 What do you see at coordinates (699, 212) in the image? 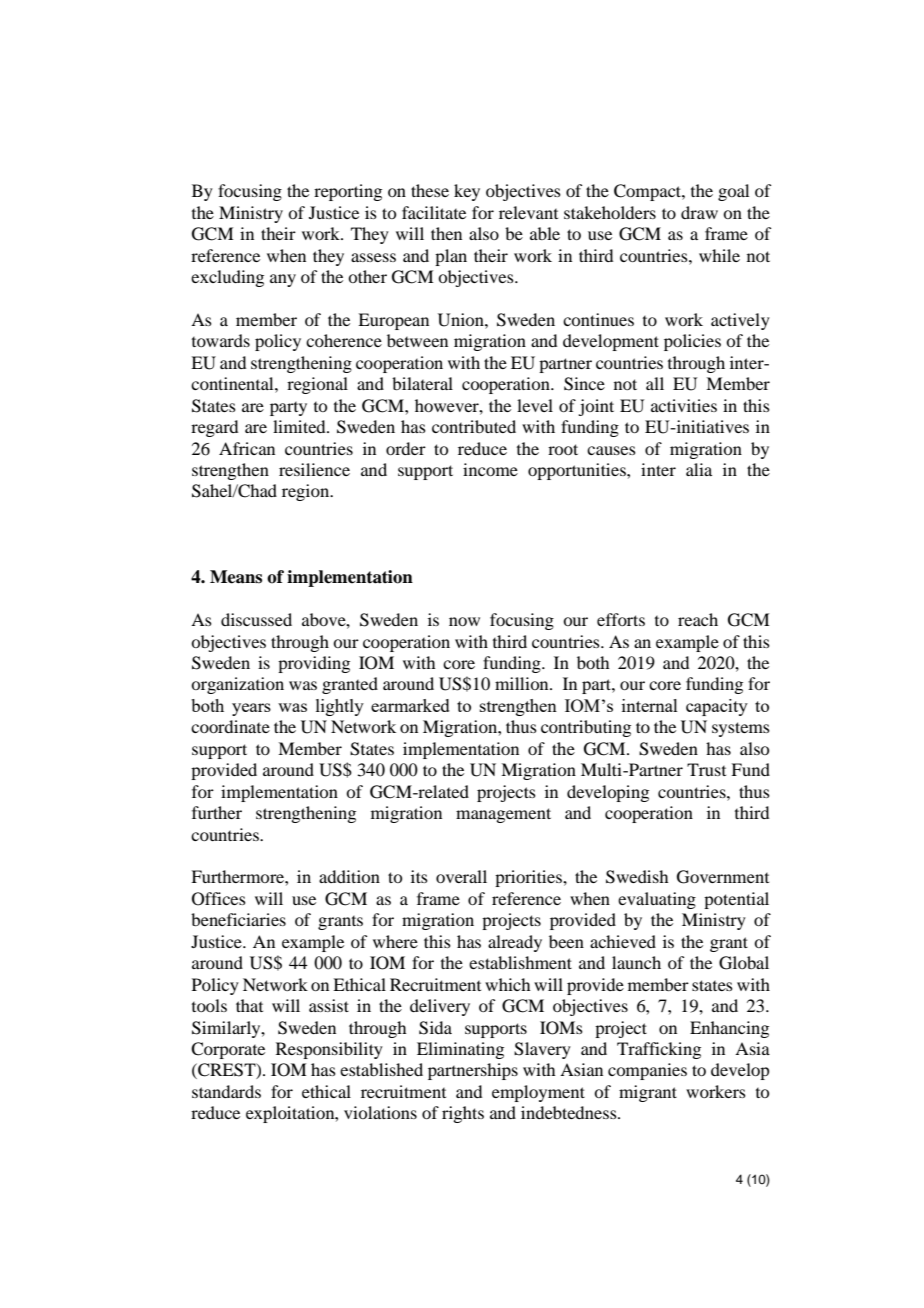
I see `draw` at bounding box center [699, 212].
